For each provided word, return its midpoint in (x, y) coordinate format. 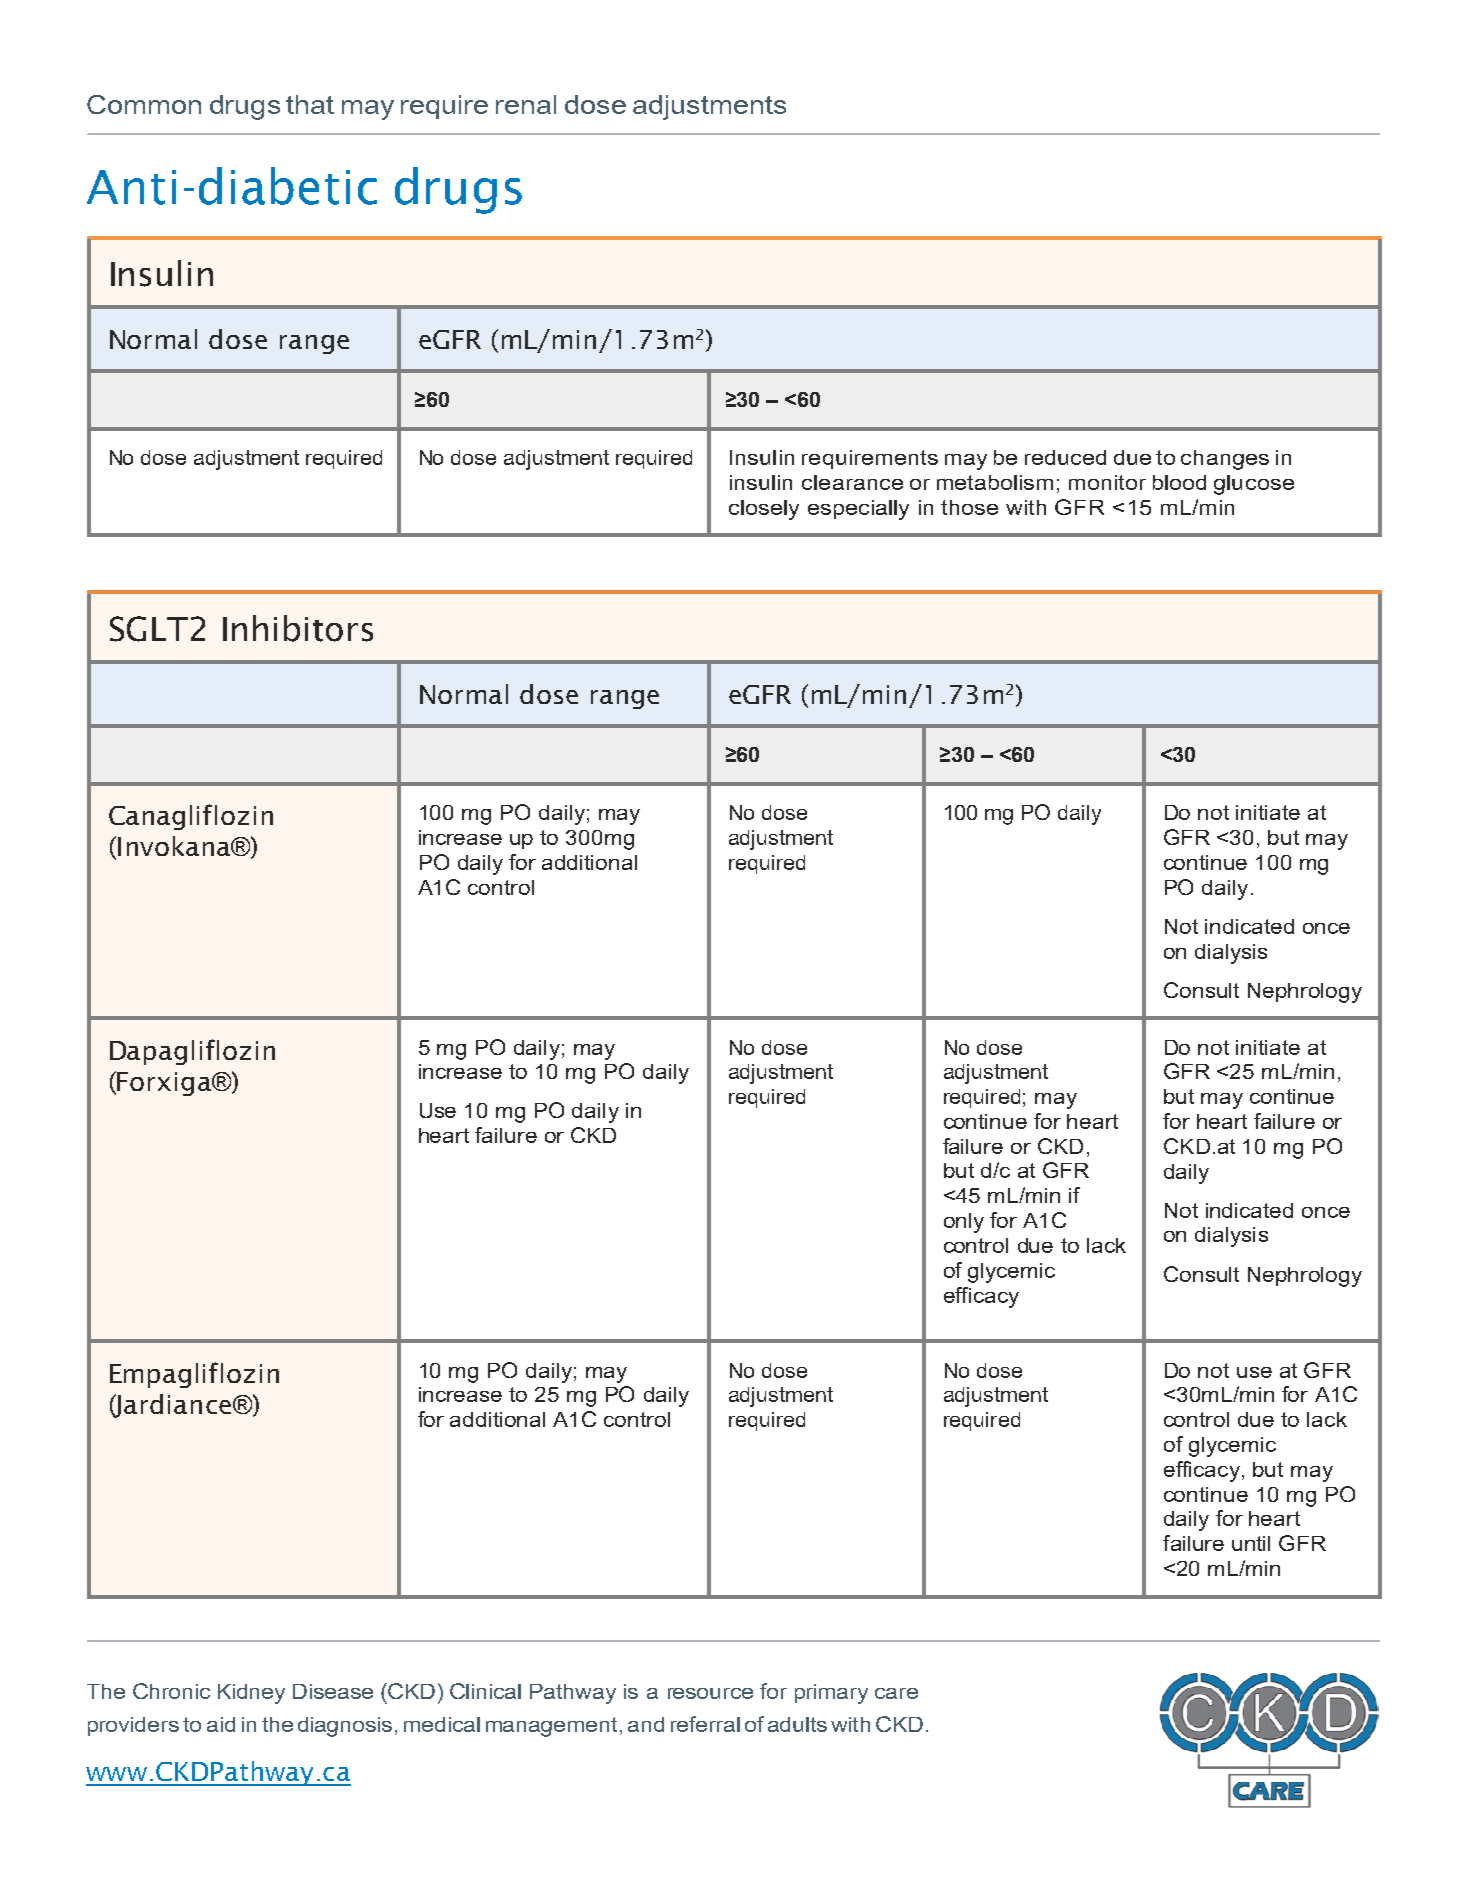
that (310, 104)
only (964, 1223)
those (969, 507)
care (896, 1693)
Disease (333, 1691)
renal (526, 104)
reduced (1065, 457)
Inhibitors (298, 628)
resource (710, 1693)
